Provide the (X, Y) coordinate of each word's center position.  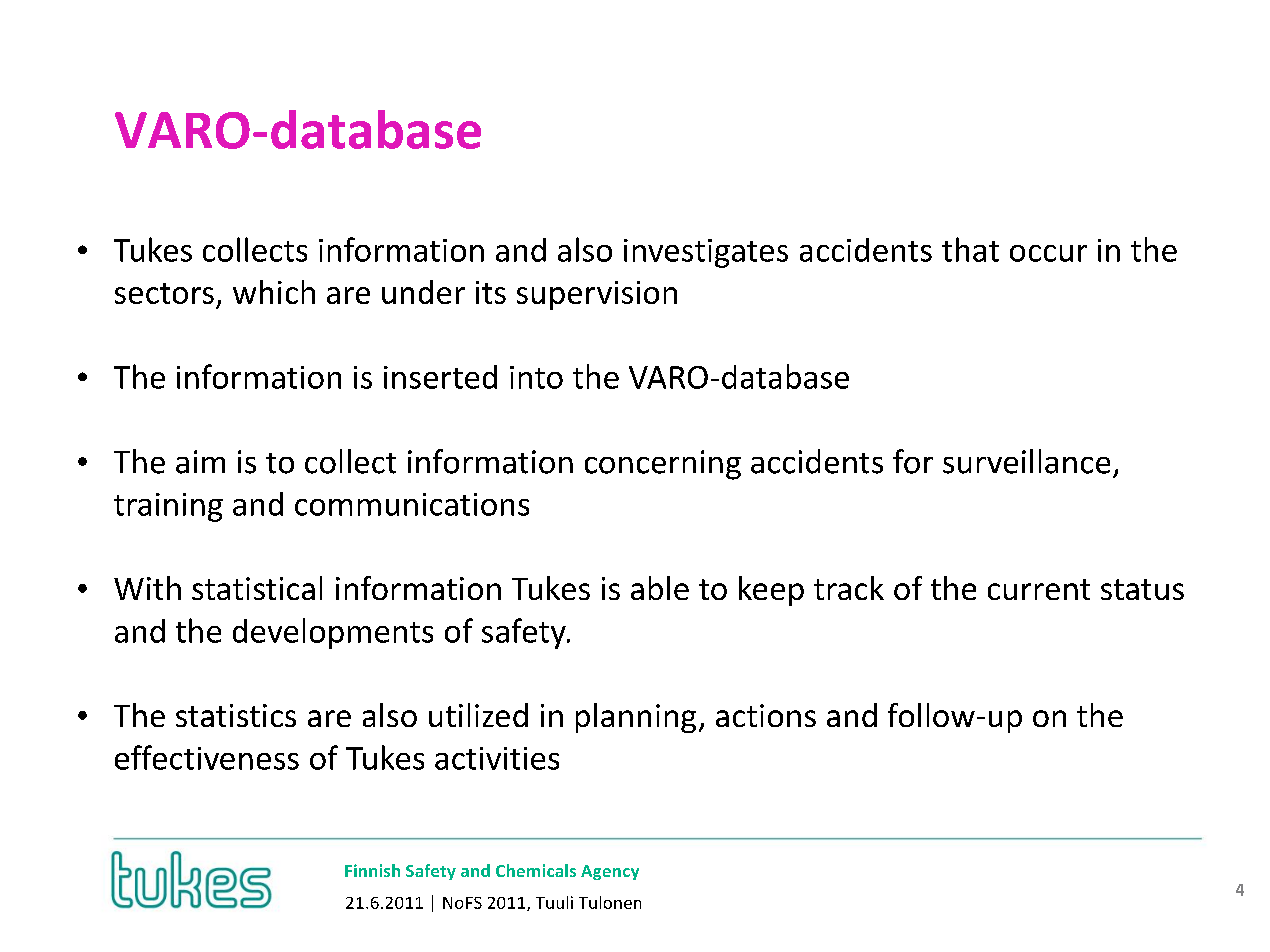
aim (200, 462)
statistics (236, 715)
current (1039, 589)
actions (766, 715)
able (660, 588)
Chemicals (536, 870)
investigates (706, 253)
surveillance (1026, 461)
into (536, 377)
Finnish (372, 870)
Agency (610, 872)
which (274, 292)
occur (1048, 253)
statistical (257, 588)
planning (636, 718)
